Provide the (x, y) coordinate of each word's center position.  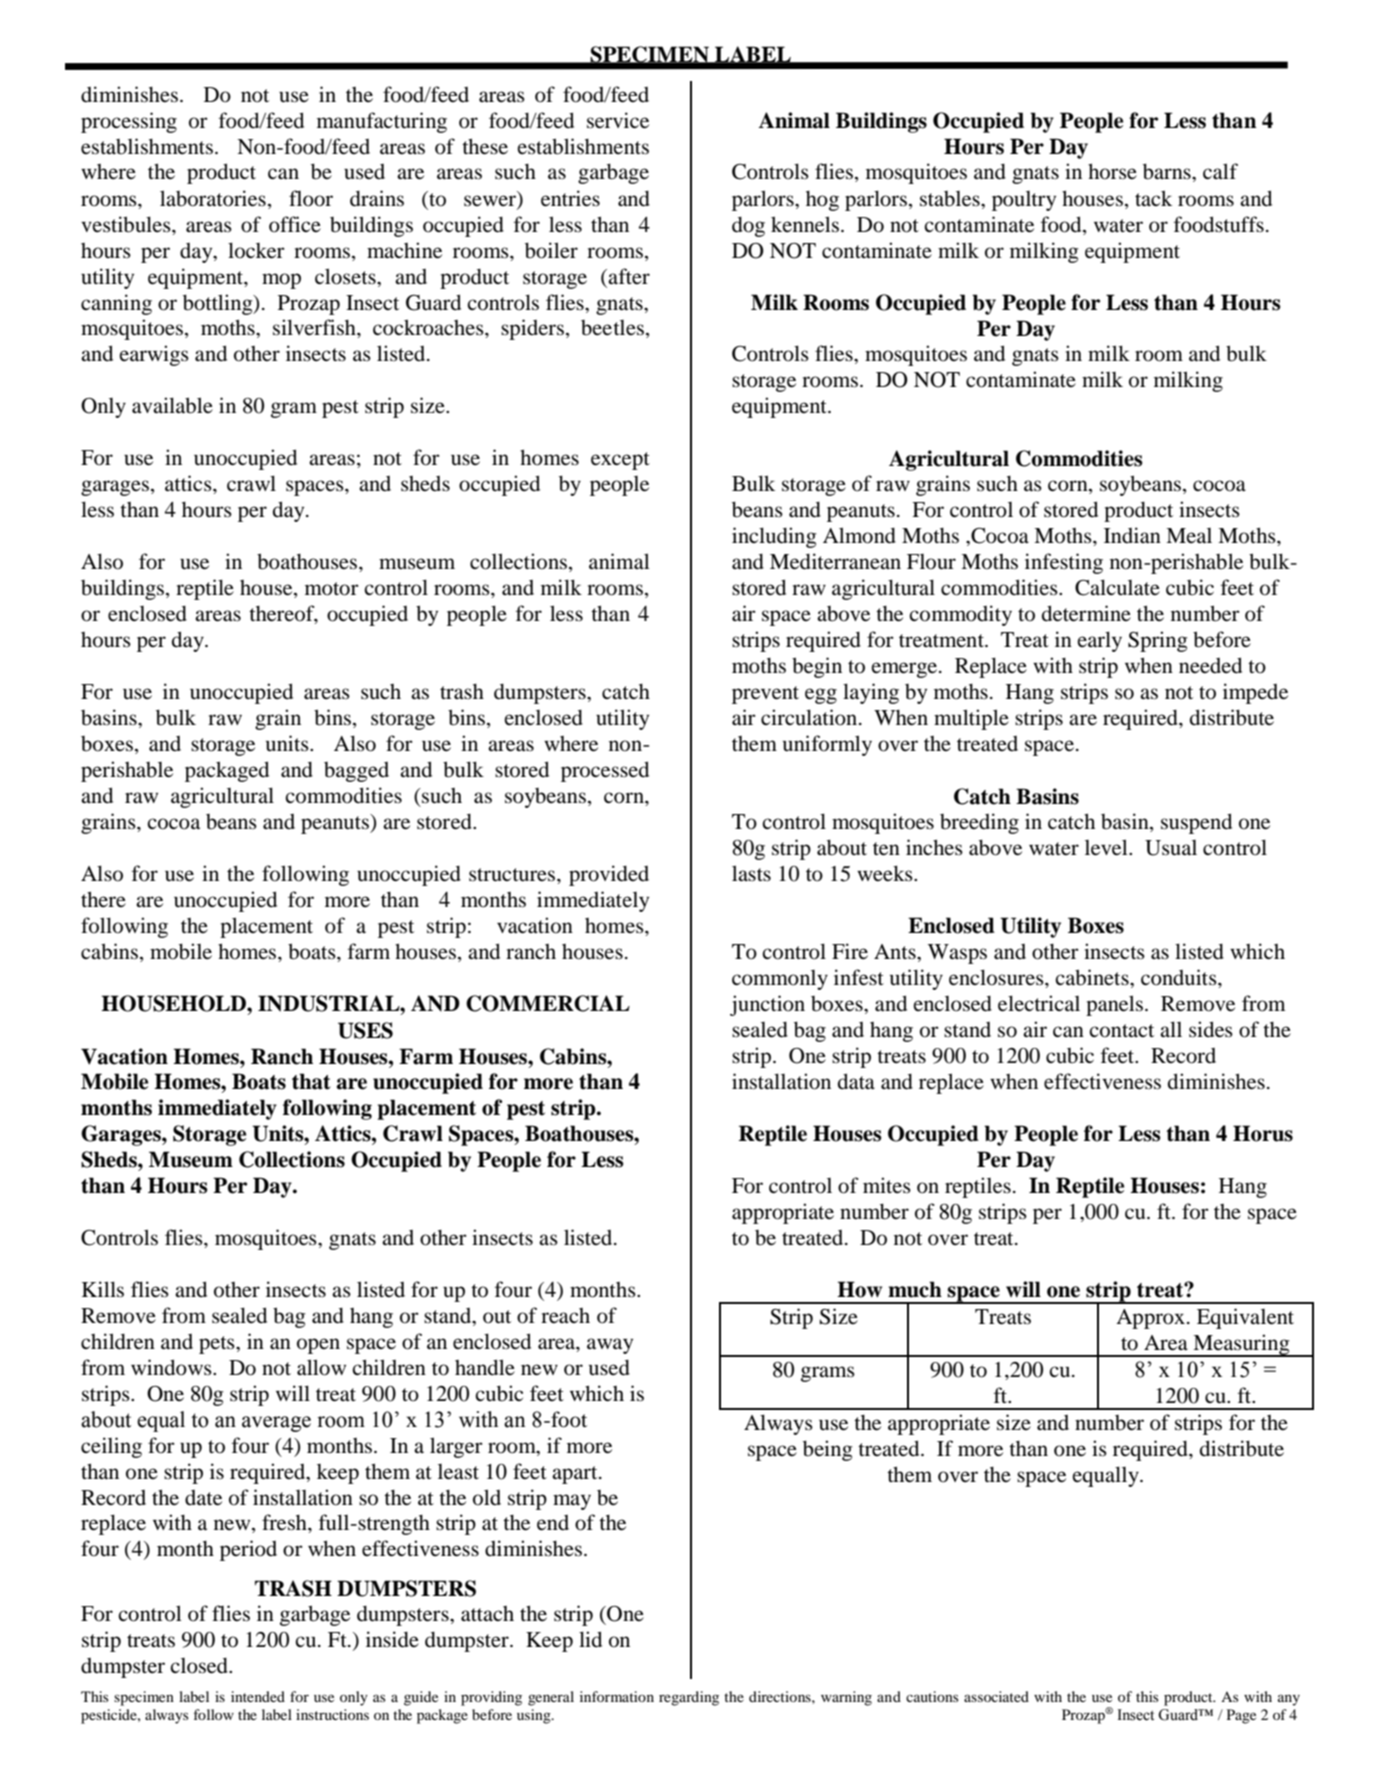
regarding (689, 1698)
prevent (765, 695)
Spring (1158, 641)
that (311, 1081)
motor (332, 589)
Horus (1263, 1133)
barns (1168, 171)
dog (748, 226)
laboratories (213, 198)
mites (887, 1185)
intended (258, 1696)
